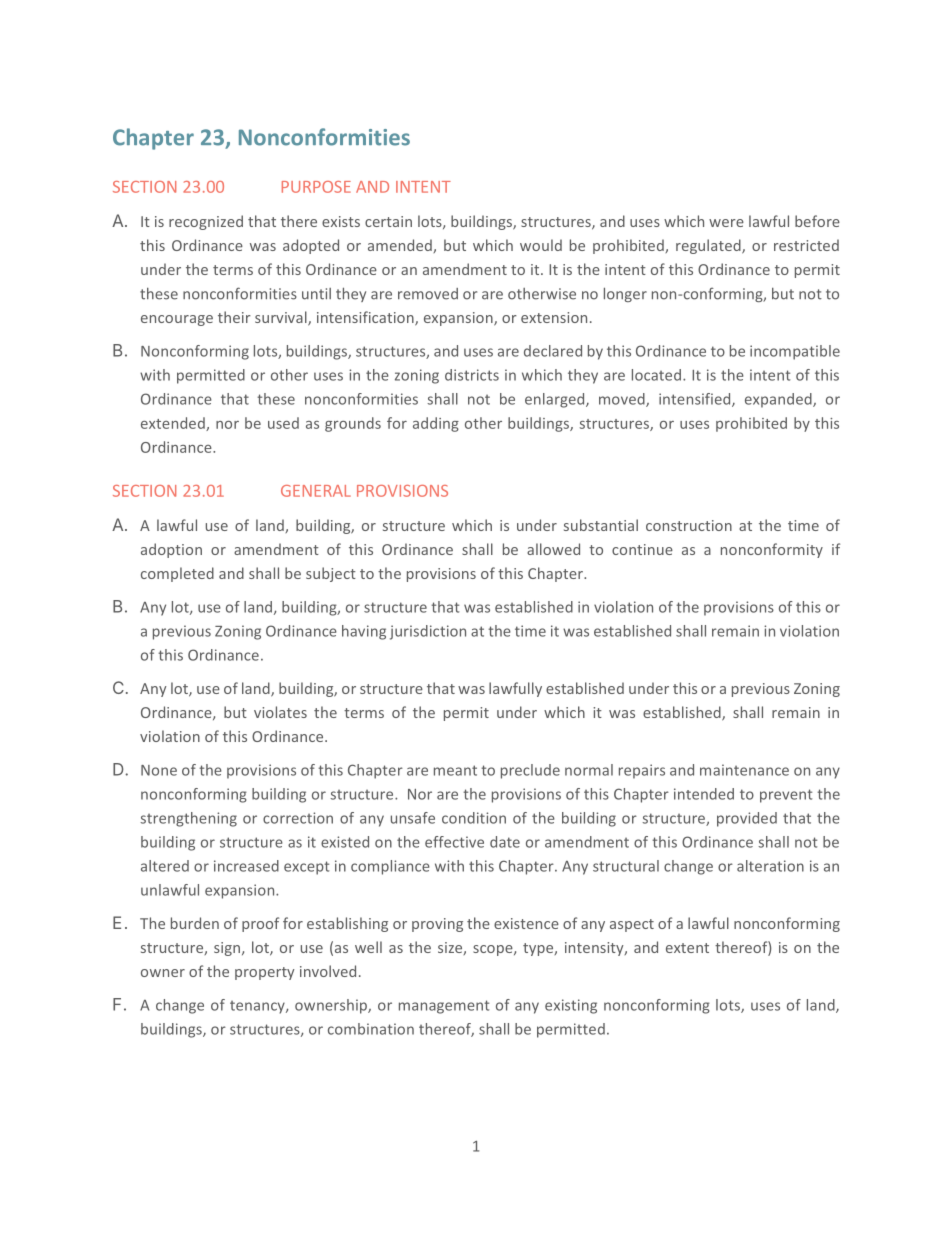 The height and width of the screenshot is (1233, 952). What do you see at coordinates (726, 223) in the screenshot?
I see `were` at bounding box center [726, 223].
